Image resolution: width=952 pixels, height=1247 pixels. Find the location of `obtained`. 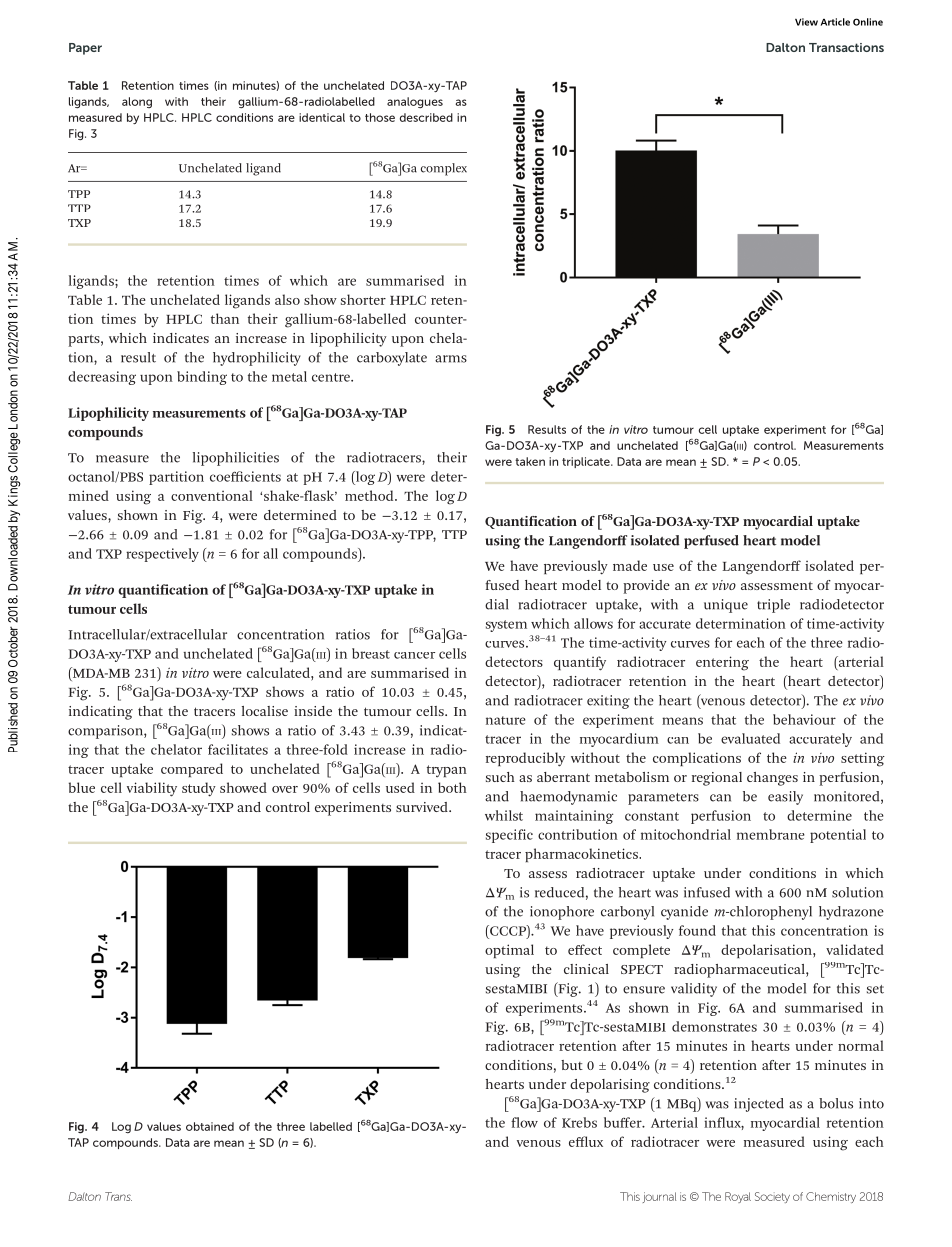

obtained is located at coordinates (210, 1126).
